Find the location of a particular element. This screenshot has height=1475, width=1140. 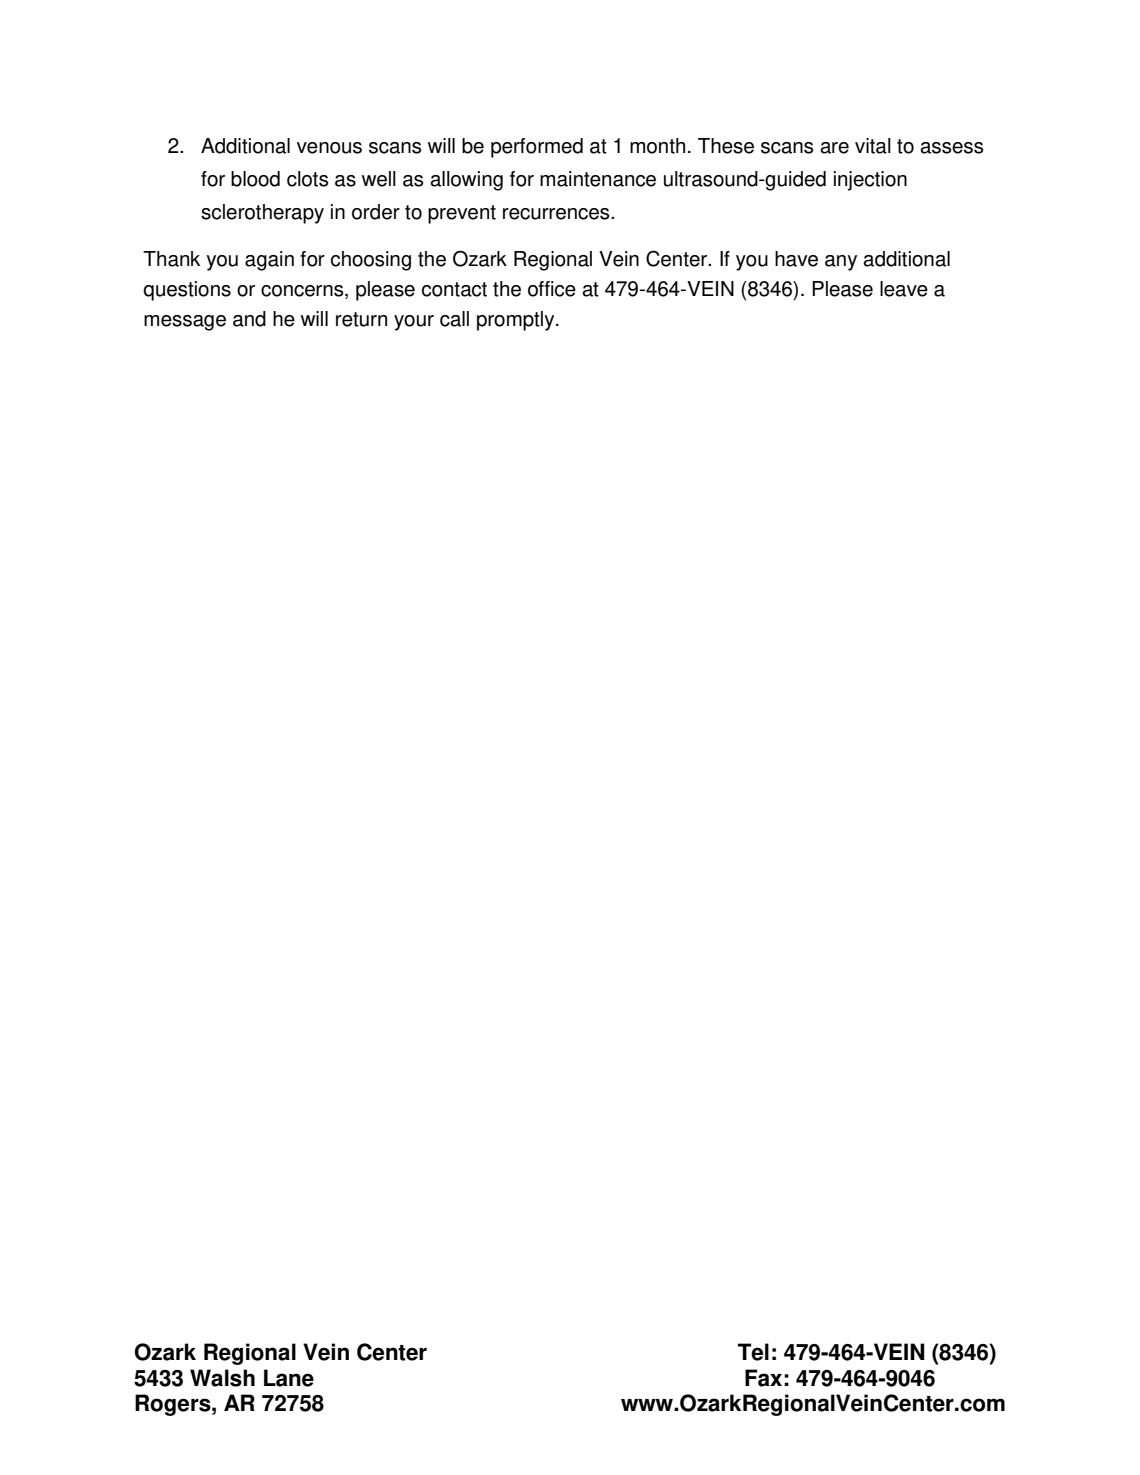

blood is located at coordinates (255, 179).
